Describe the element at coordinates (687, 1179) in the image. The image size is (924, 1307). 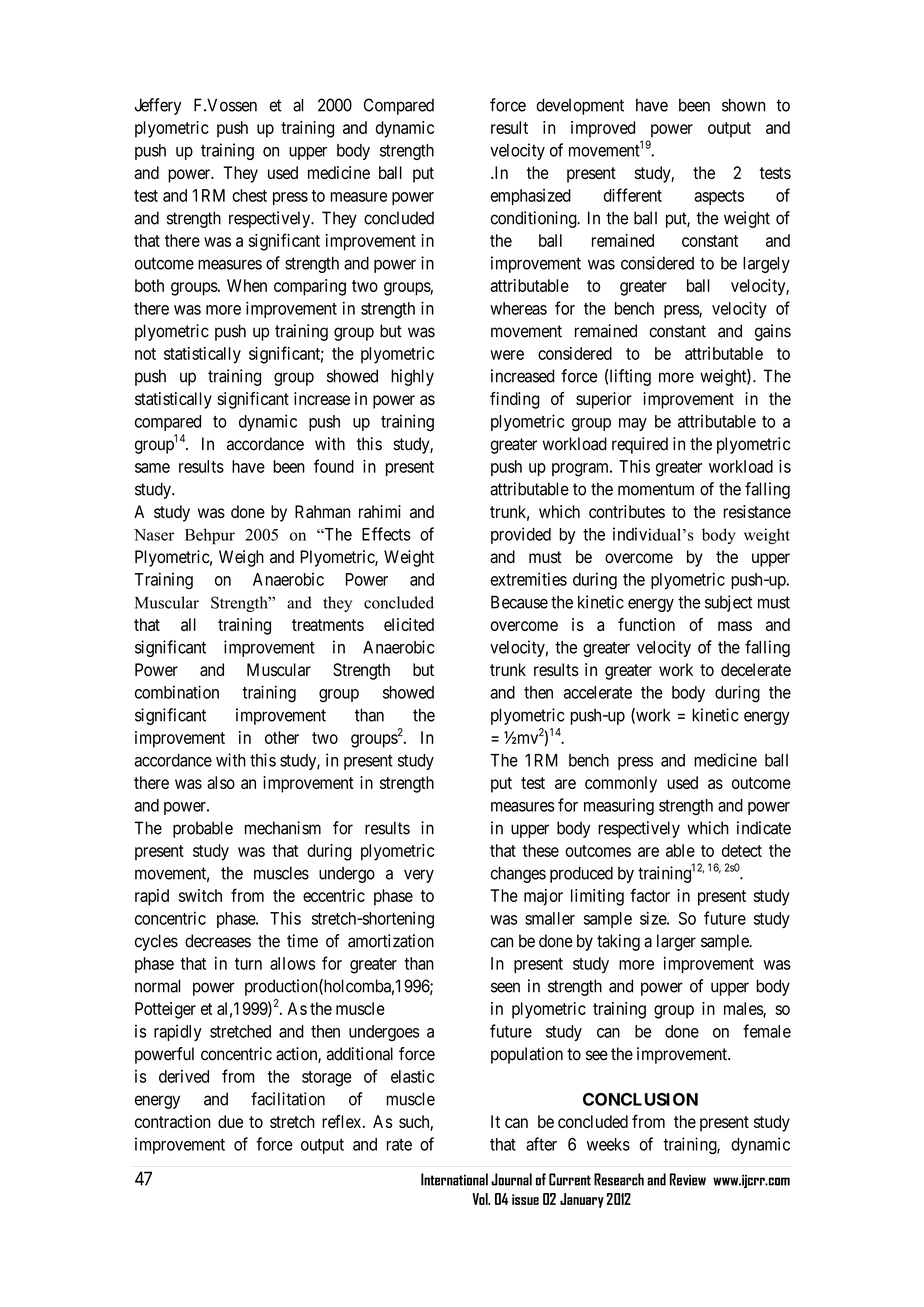
I see `Review` at that location.
